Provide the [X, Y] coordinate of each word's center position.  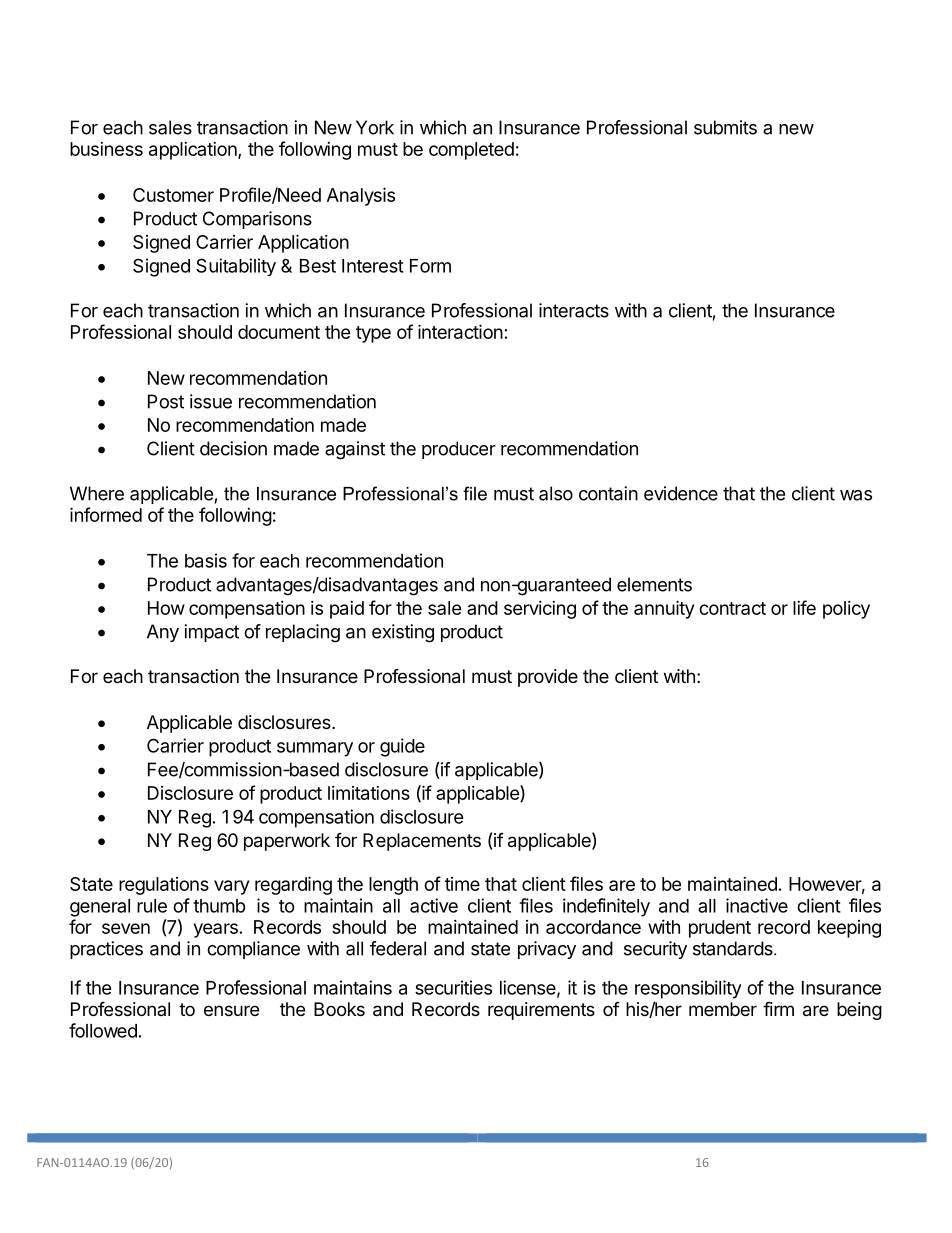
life [804, 607]
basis [206, 560]
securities [453, 987]
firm [778, 1008]
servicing [540, 610]
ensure [231, 1010]
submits [725, 127]
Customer [173, 195]
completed [471, 151]
